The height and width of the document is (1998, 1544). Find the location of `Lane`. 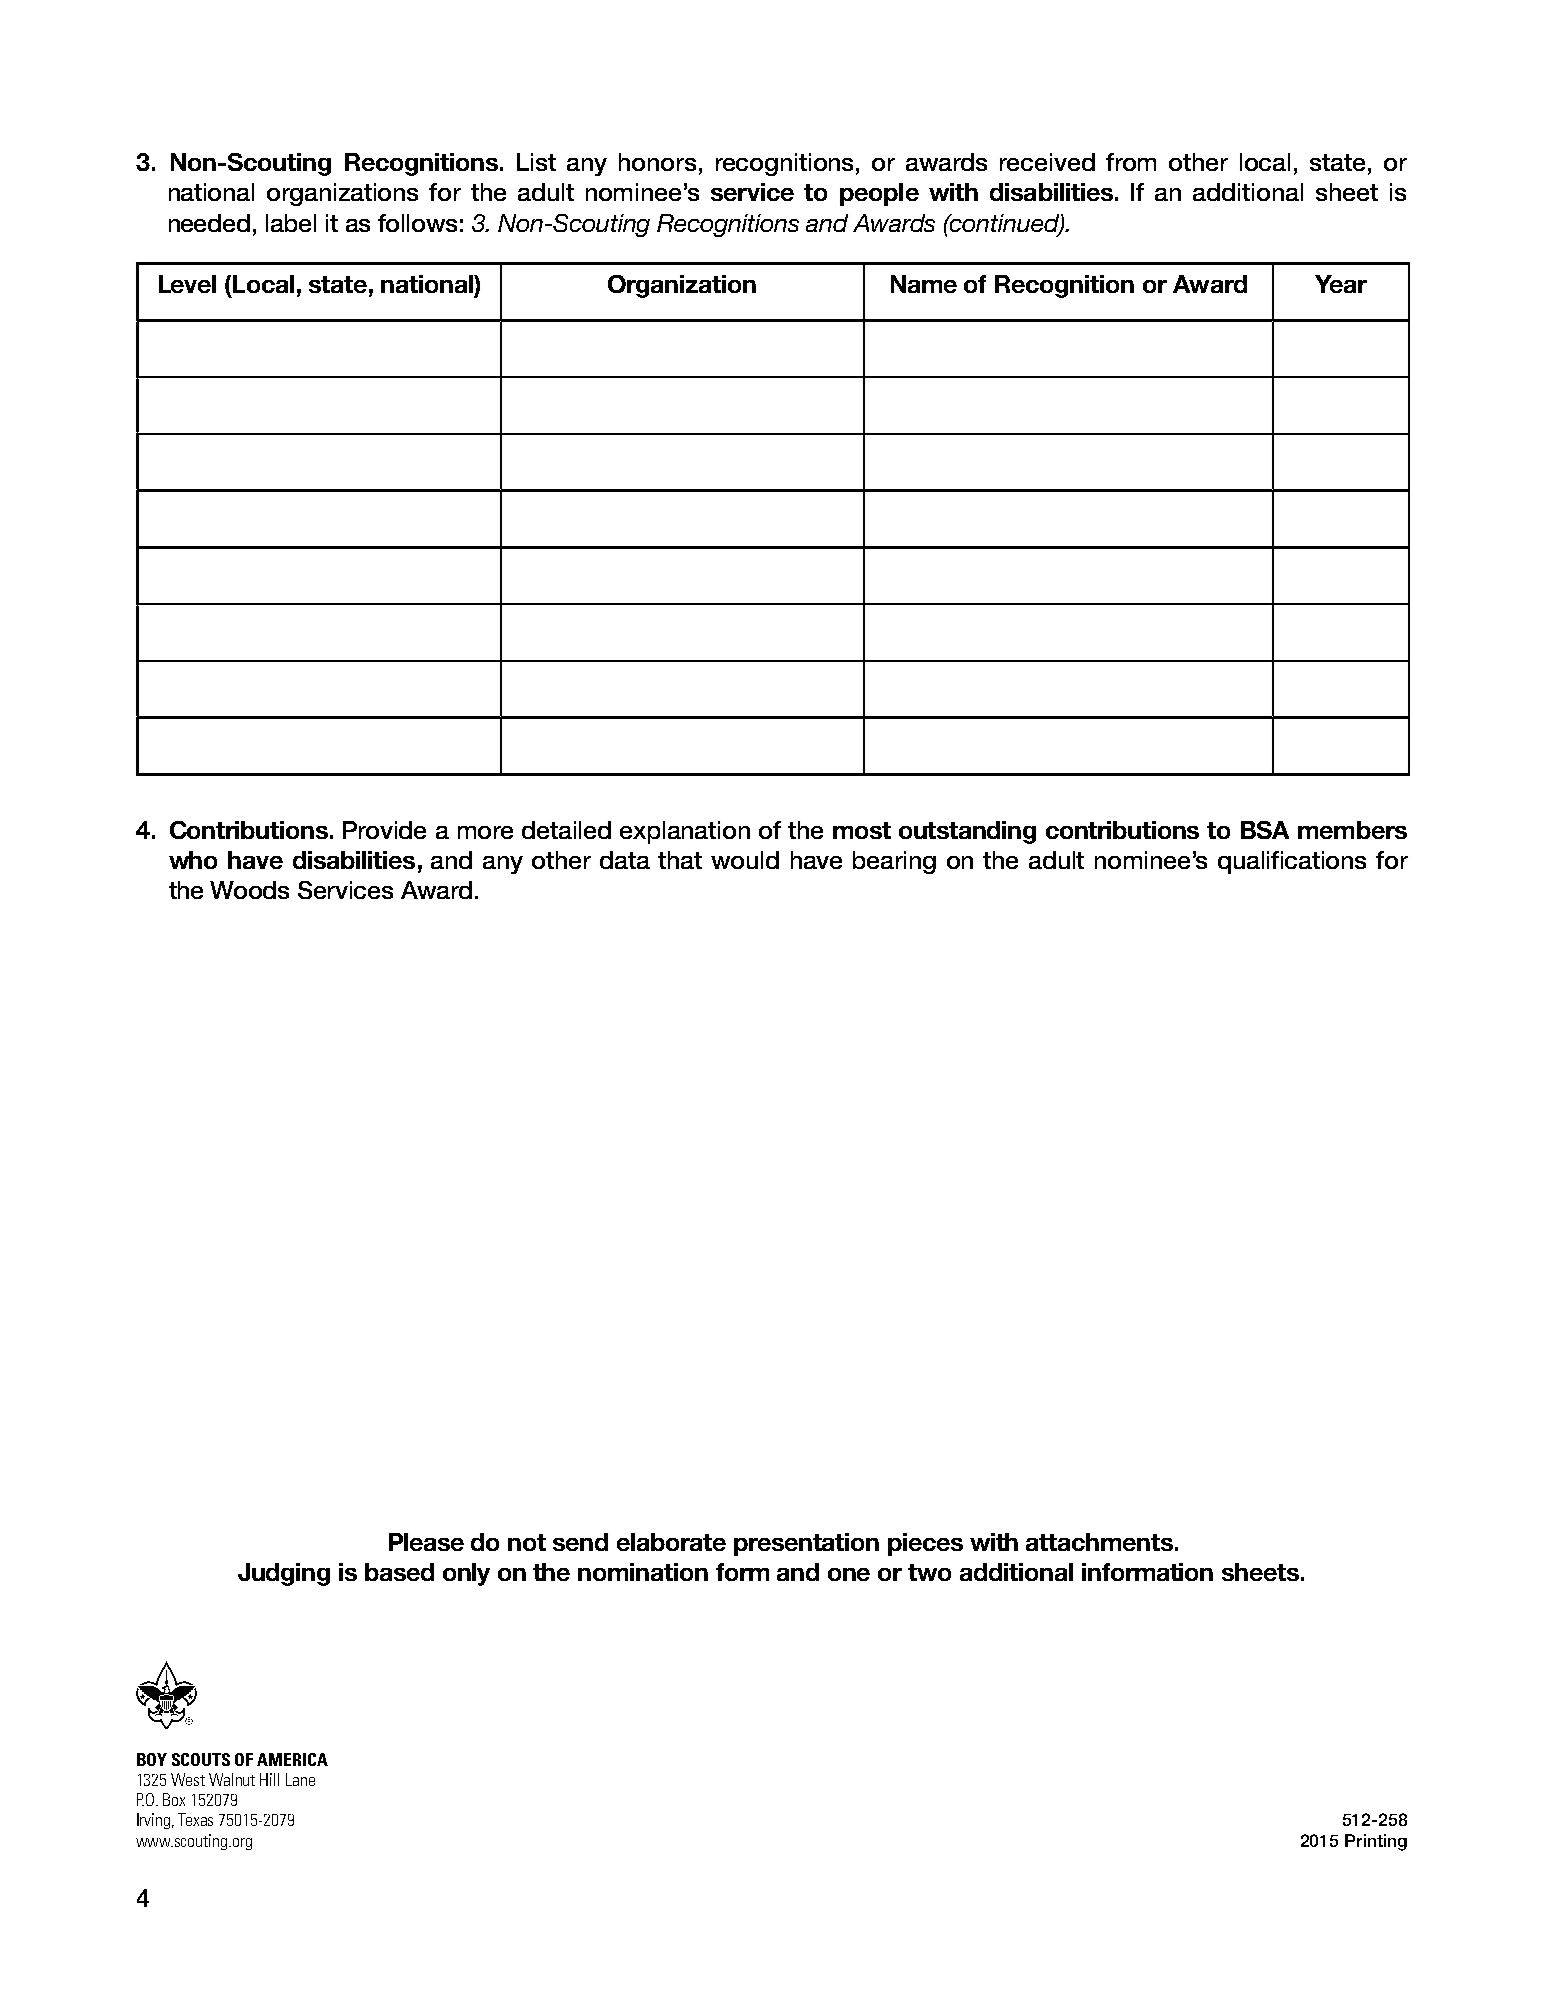

Lane is located at coordinates (300, 1779).
